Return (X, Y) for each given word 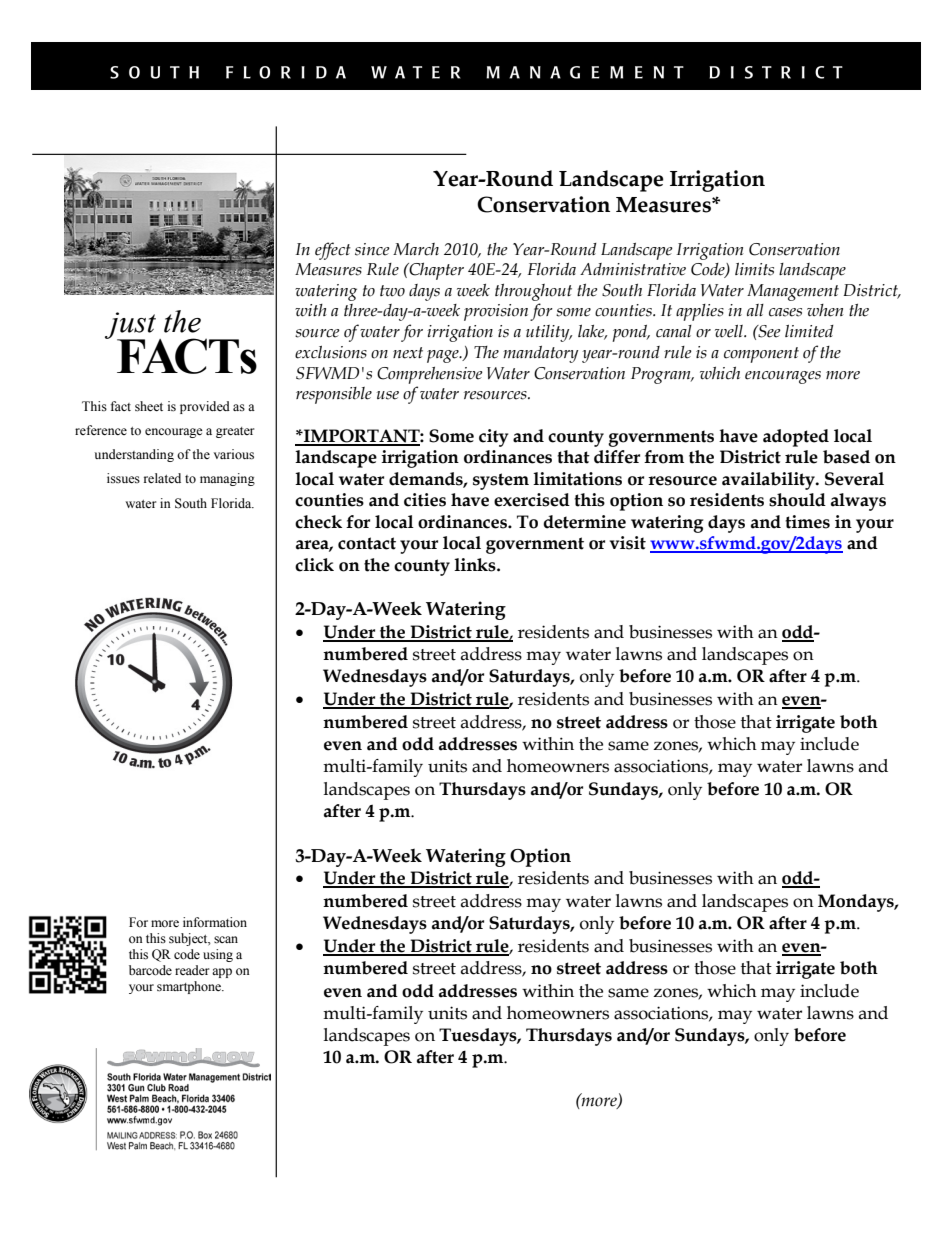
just (132, 327)
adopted (796, 438)
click (314, 565)
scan (226, 940)
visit (628, 543)
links (476, 565)
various (234, 454)
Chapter (435, 271)
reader (192, 970)
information (215, 922)
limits (754, 269)
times (807, 522)
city (493, 438)
